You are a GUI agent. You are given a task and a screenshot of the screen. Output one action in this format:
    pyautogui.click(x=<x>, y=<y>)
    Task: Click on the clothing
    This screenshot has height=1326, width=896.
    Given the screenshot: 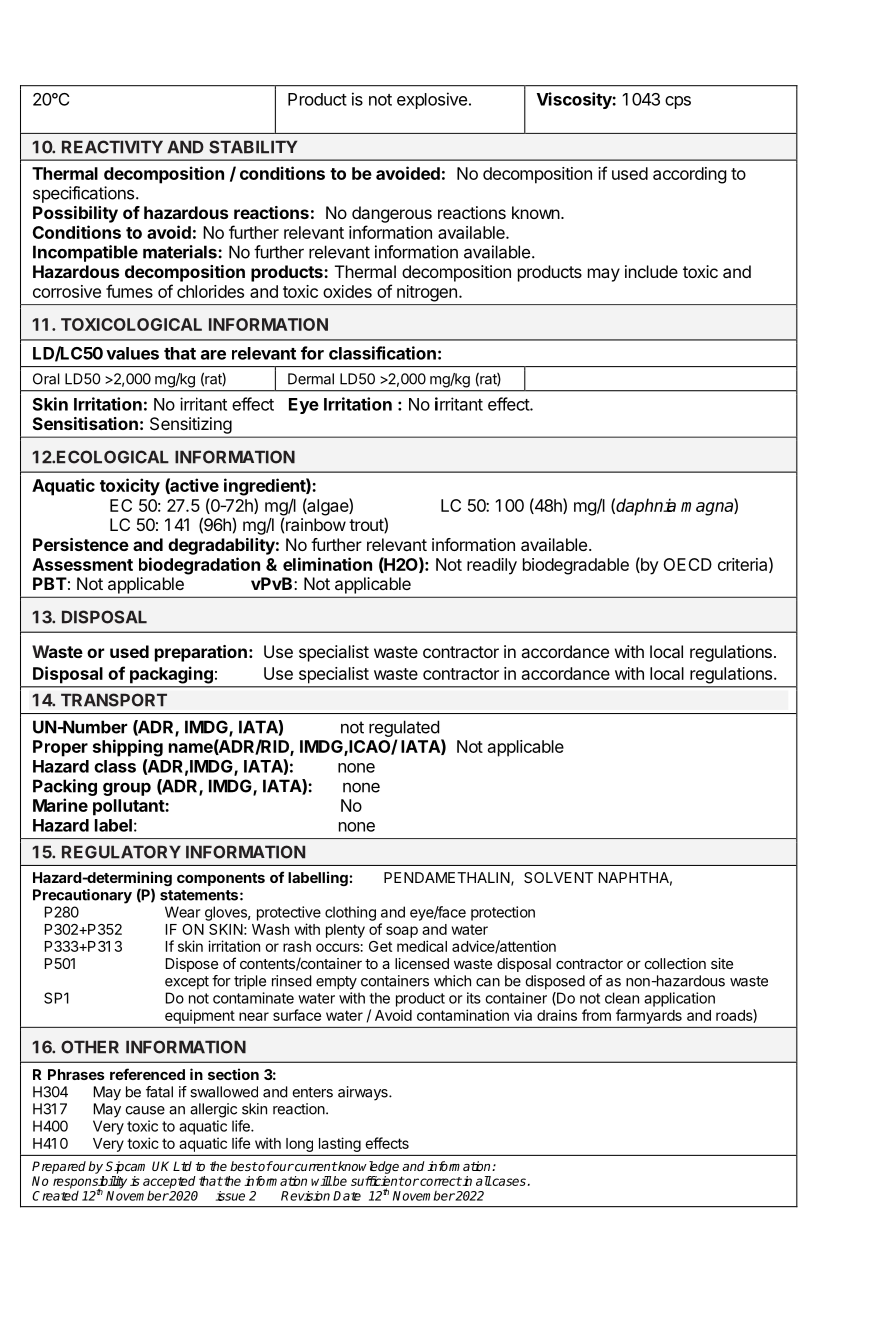 What is the action you would take?
    pyautogui.click(x=350, y=913)
